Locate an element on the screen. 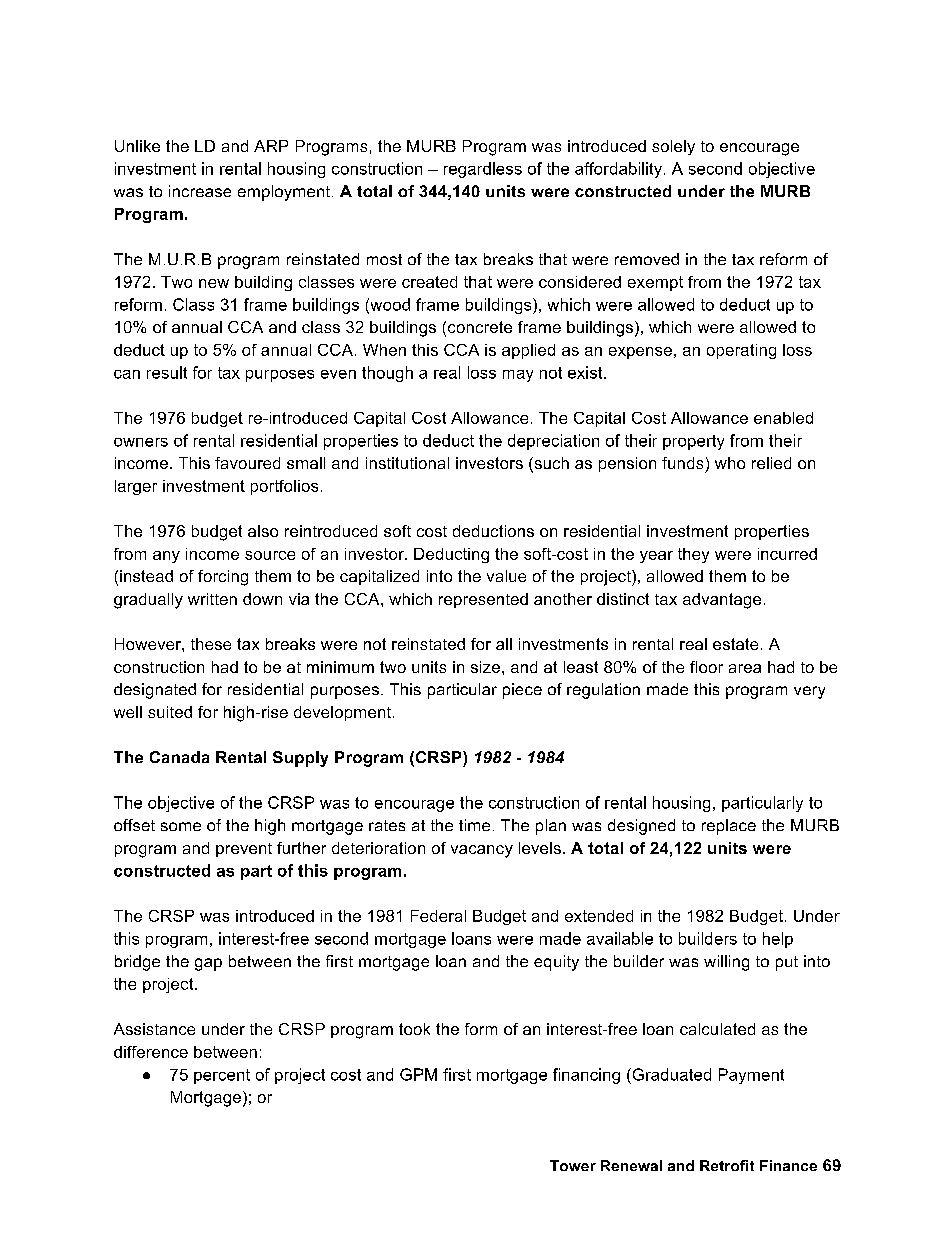 This screenshot has width=952, height=1233. help is located at coordinates (778, 940).
